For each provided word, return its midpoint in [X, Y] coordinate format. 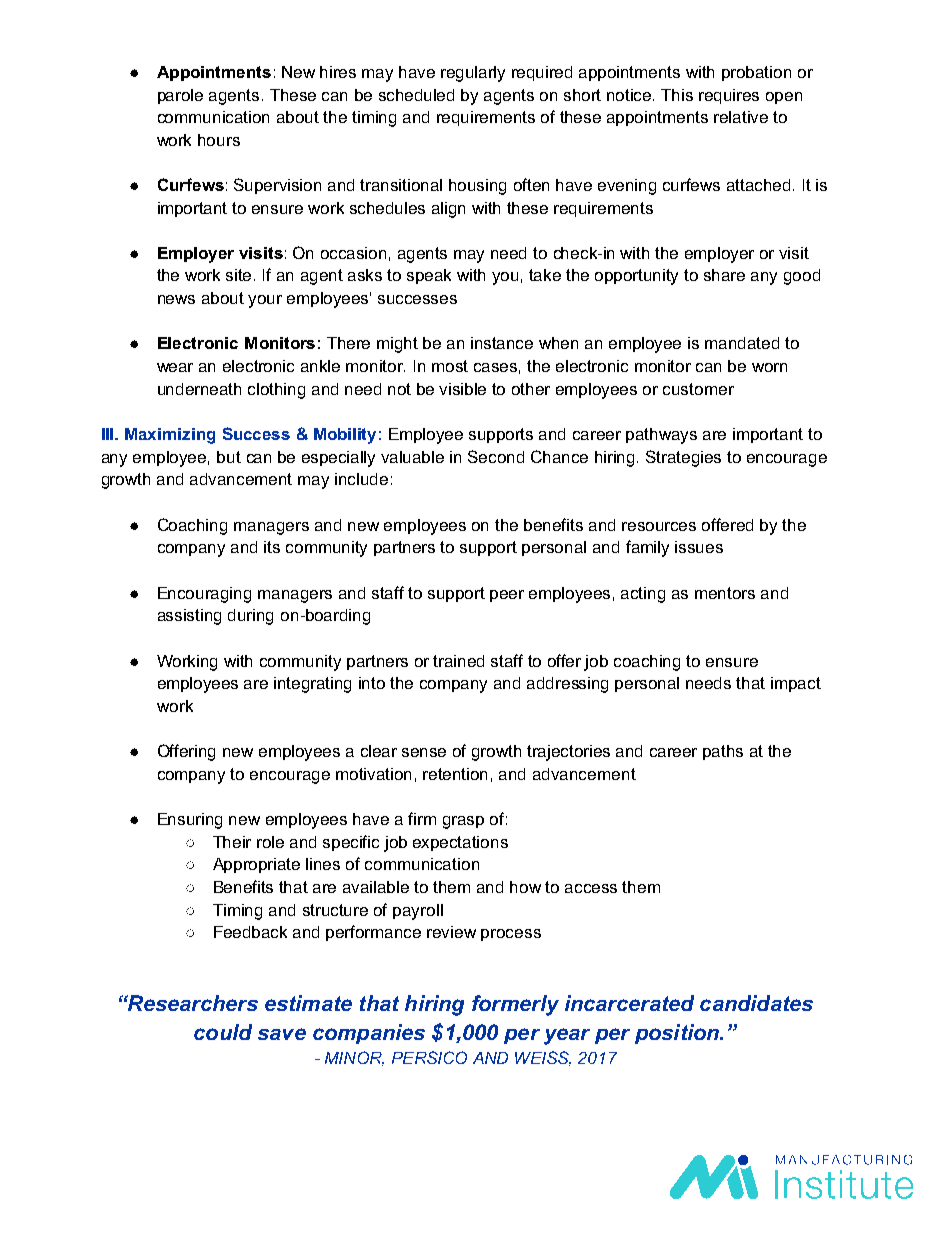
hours [219, 140]
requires [729, 96]
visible [462, 389]
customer [698, 389]
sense [424, 752]
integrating [312, 685]
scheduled [416, 95]
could [223, 1032]
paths [723, 752]
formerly [515, 1005]
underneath [199, 389]
